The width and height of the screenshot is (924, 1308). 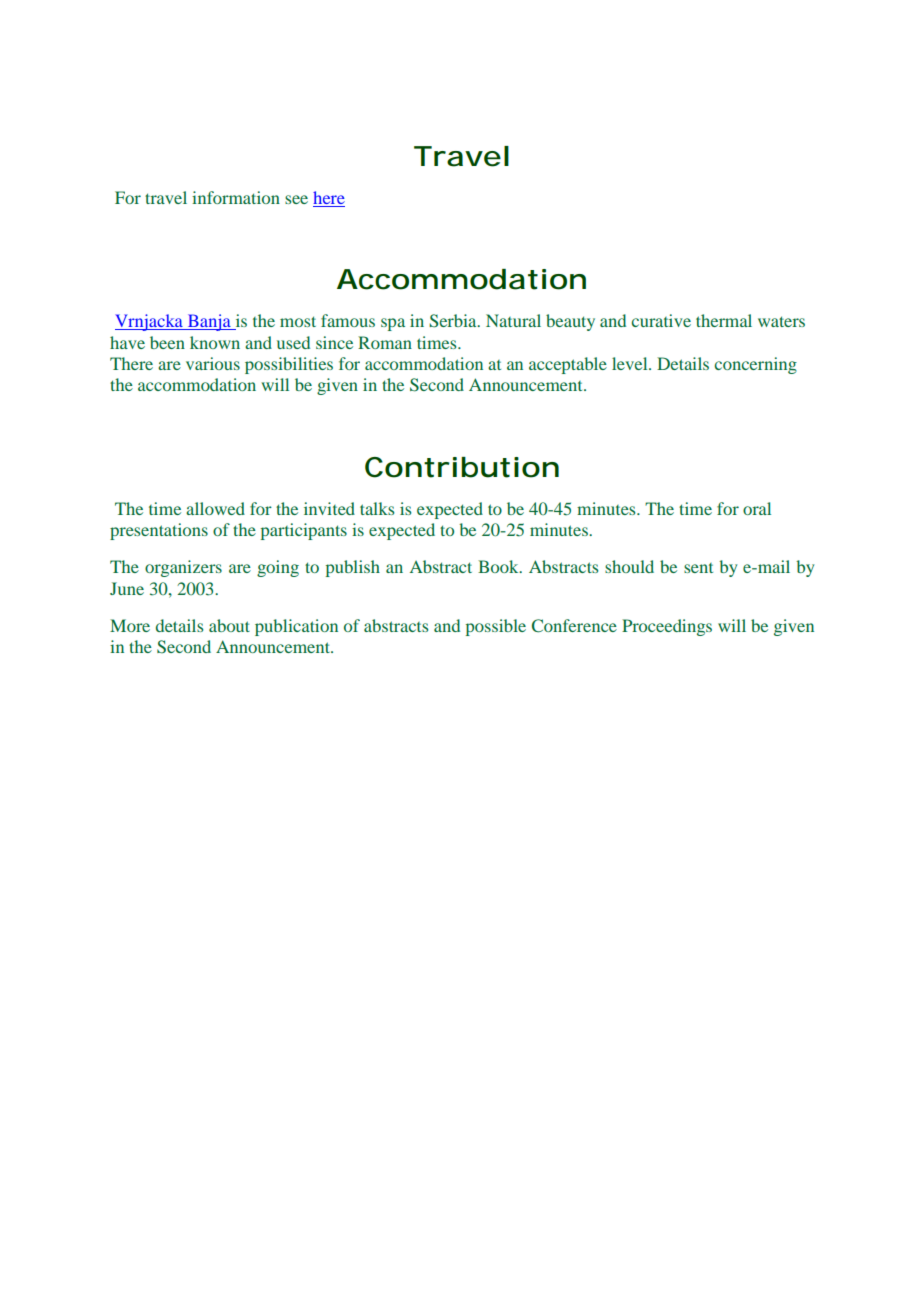 What do you see at coordinates (724, 320) in the screenshot?
I see `thermal` at bounding box center [724, 320].
